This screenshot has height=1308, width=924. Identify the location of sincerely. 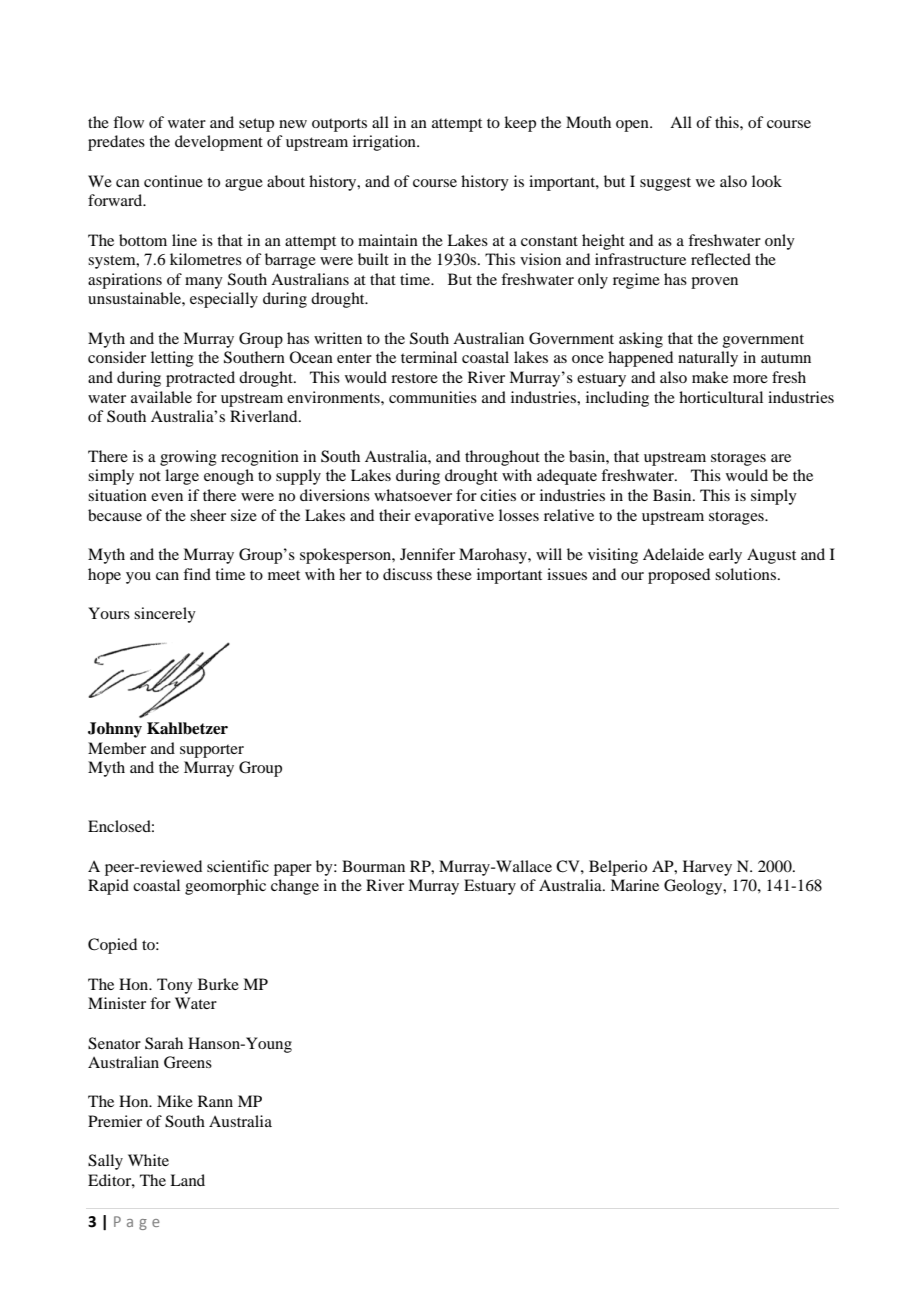
(165, 615).
